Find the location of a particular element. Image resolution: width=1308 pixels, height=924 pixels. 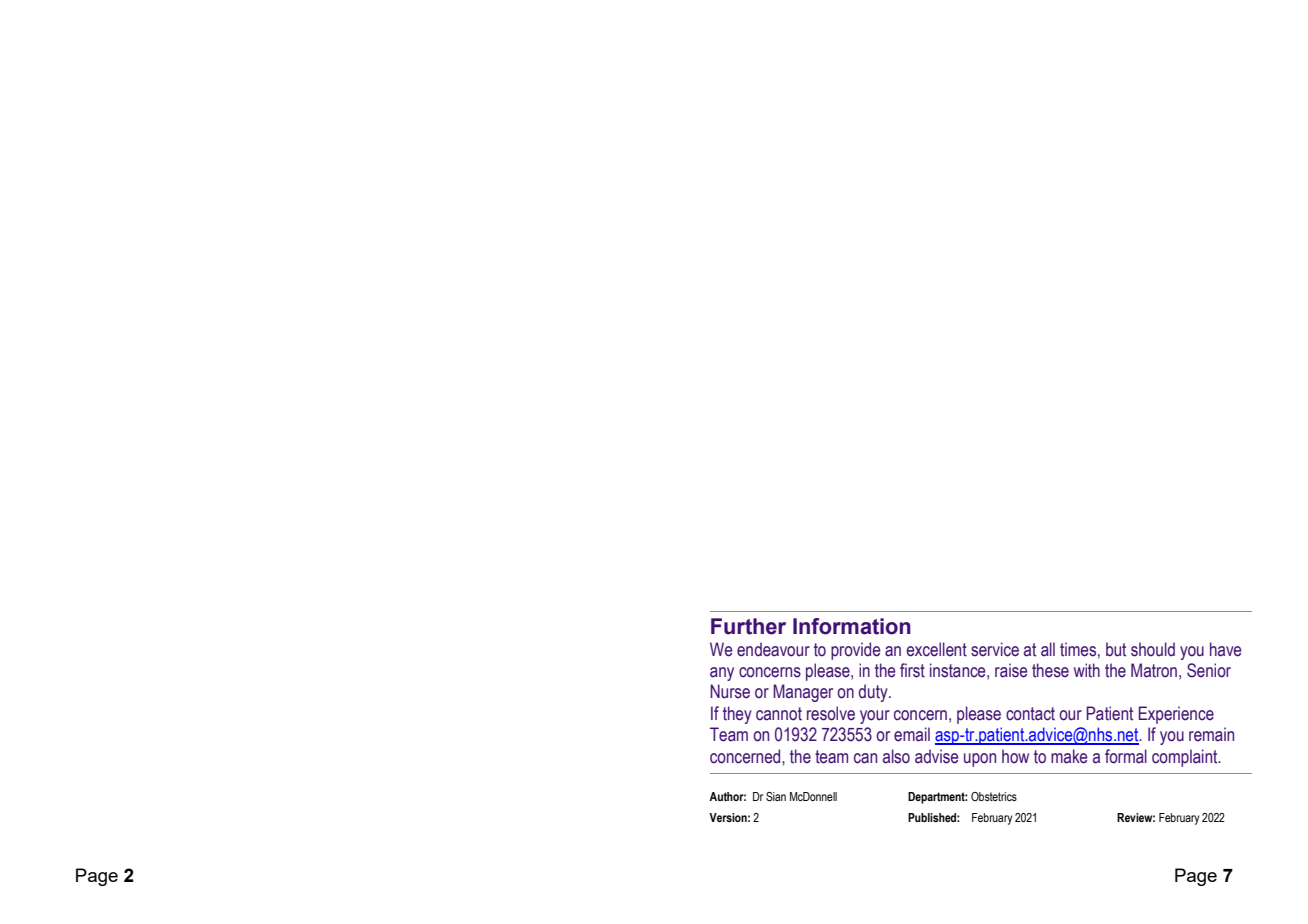

should is located at coordinates (1153, 649).
